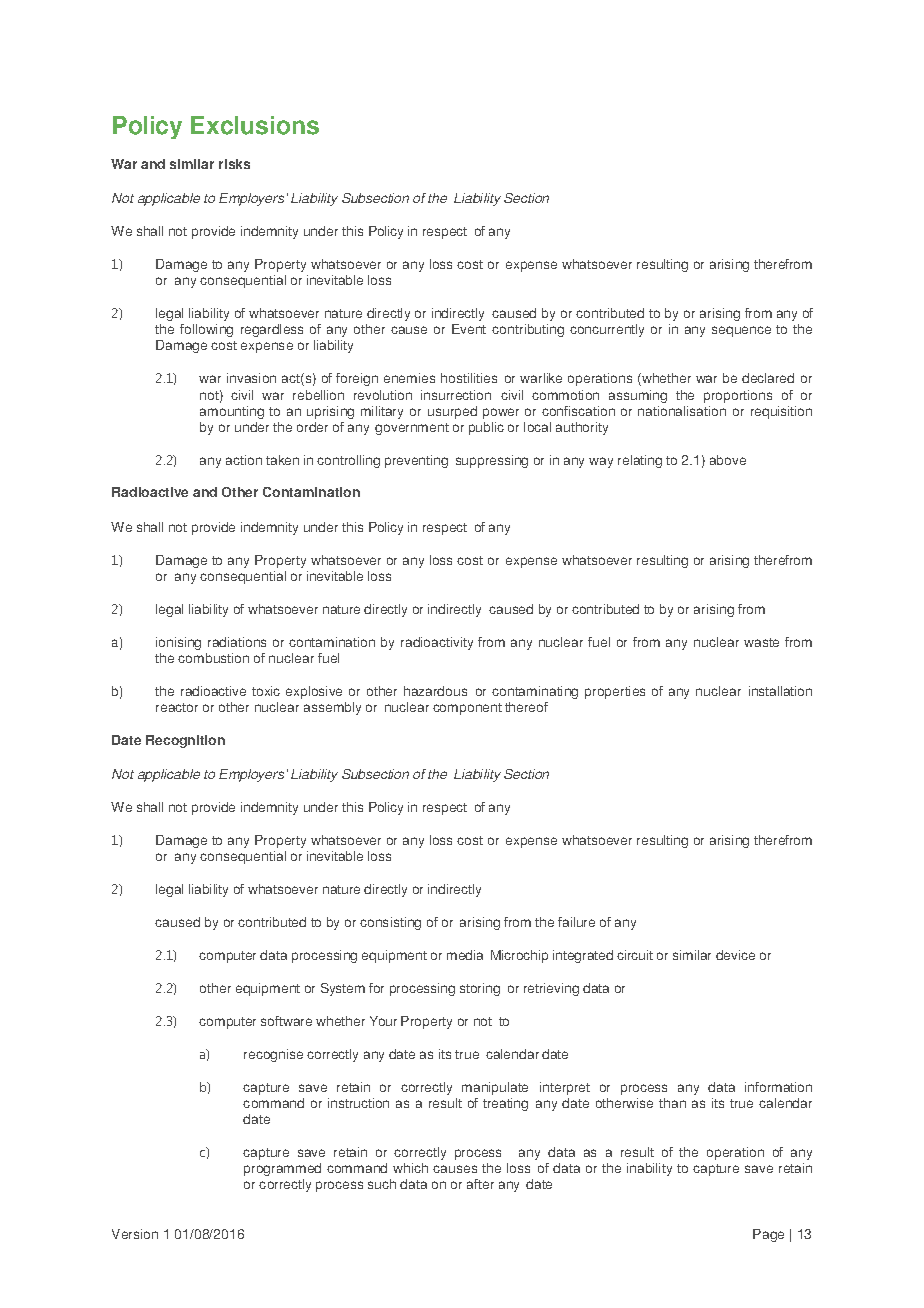 This image has width=924, height=1308. I want to click on programmed, so click(282, 1169).
